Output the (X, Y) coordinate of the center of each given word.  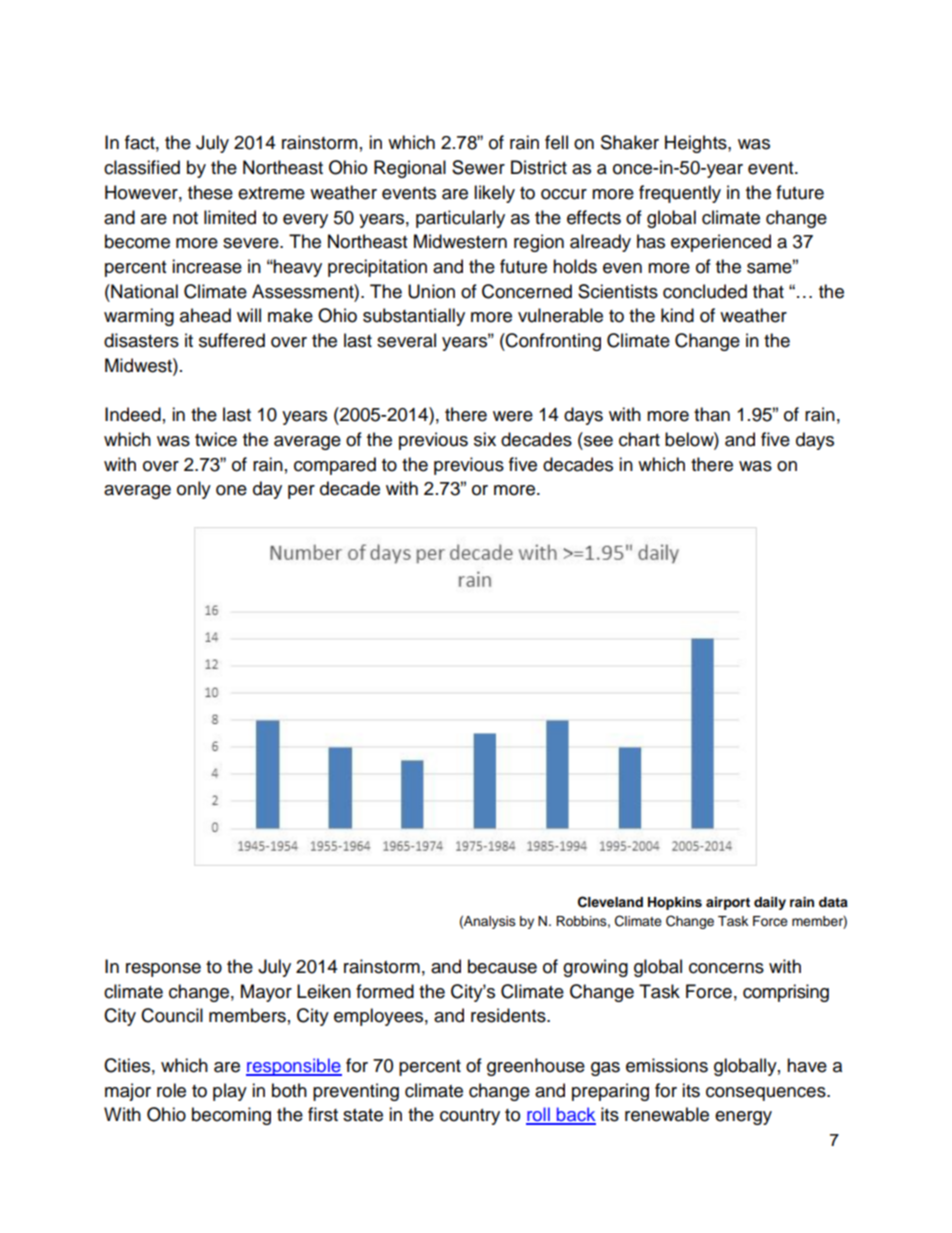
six (485, 439)
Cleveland (610, 902)
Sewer (478, 167)
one (231, 490)
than (712, 414)
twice (216, 439)
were (513, 416)
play (230, 1092)
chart (639, 439)
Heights (697, 144)
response (163, 970)
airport (728, 903)
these (210, 192)
